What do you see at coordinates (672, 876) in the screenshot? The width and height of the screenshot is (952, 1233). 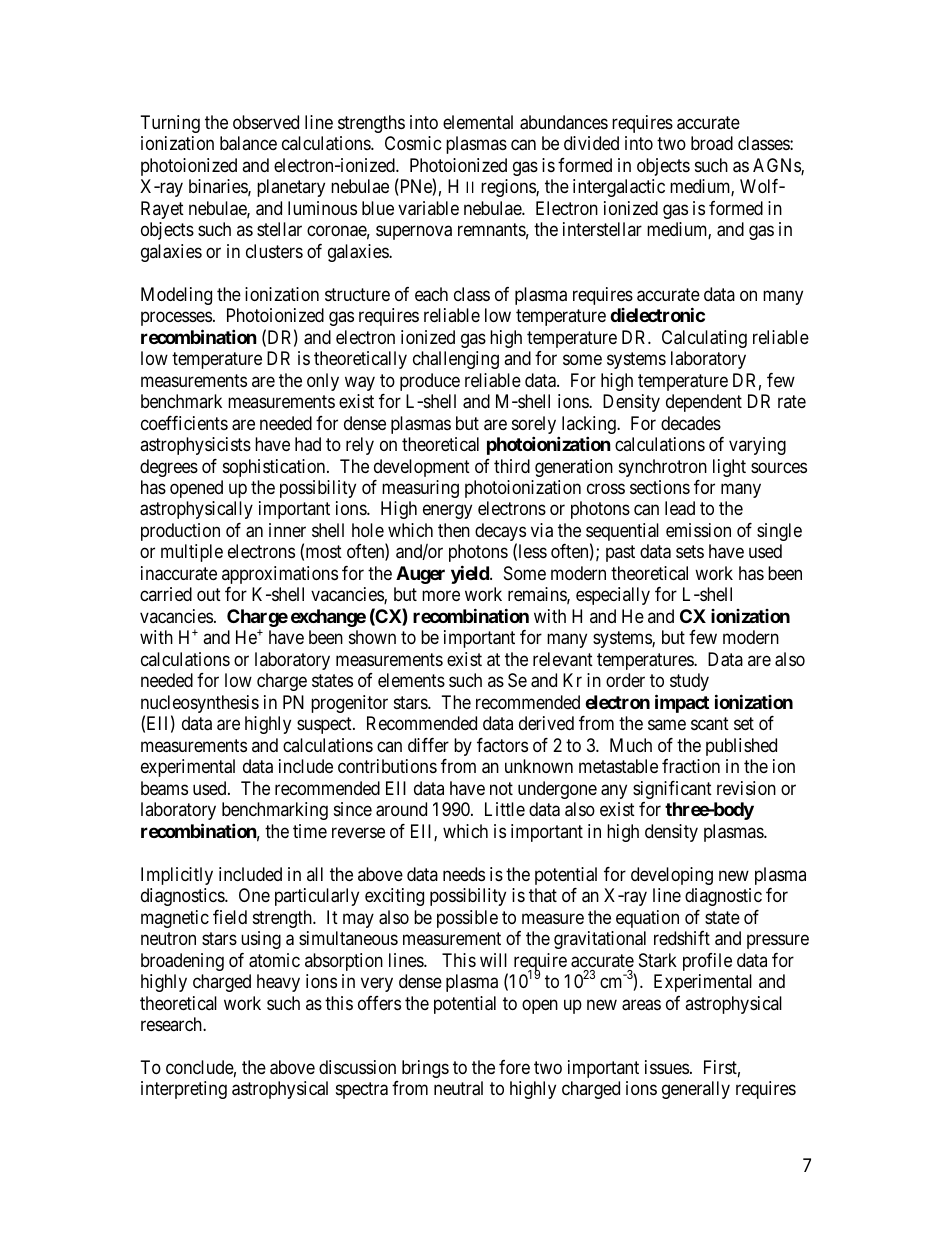 I see `developing` at bounding box center [672, 876].
